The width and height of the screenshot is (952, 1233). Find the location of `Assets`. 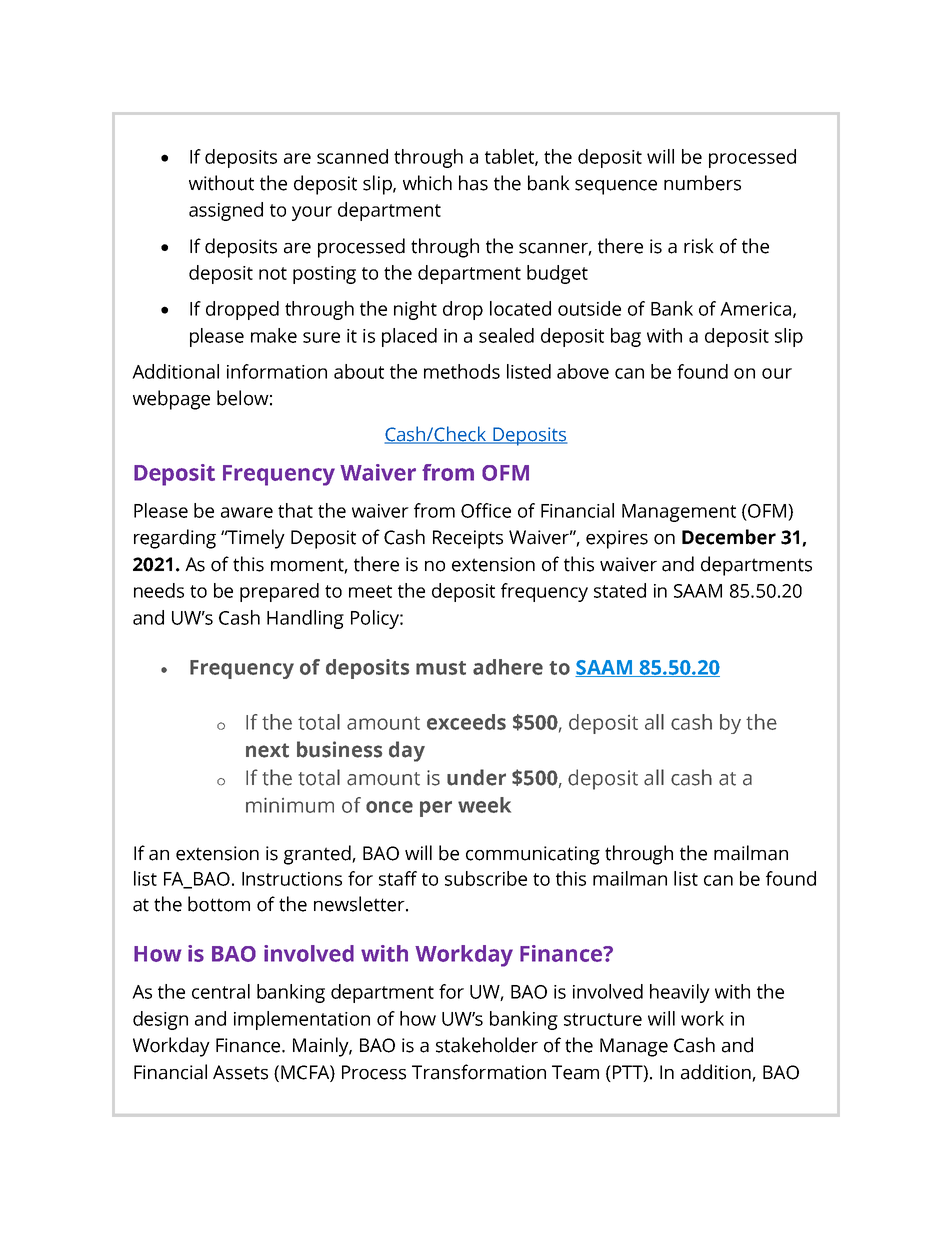

Assets is located at coordinates (240, 1072).
